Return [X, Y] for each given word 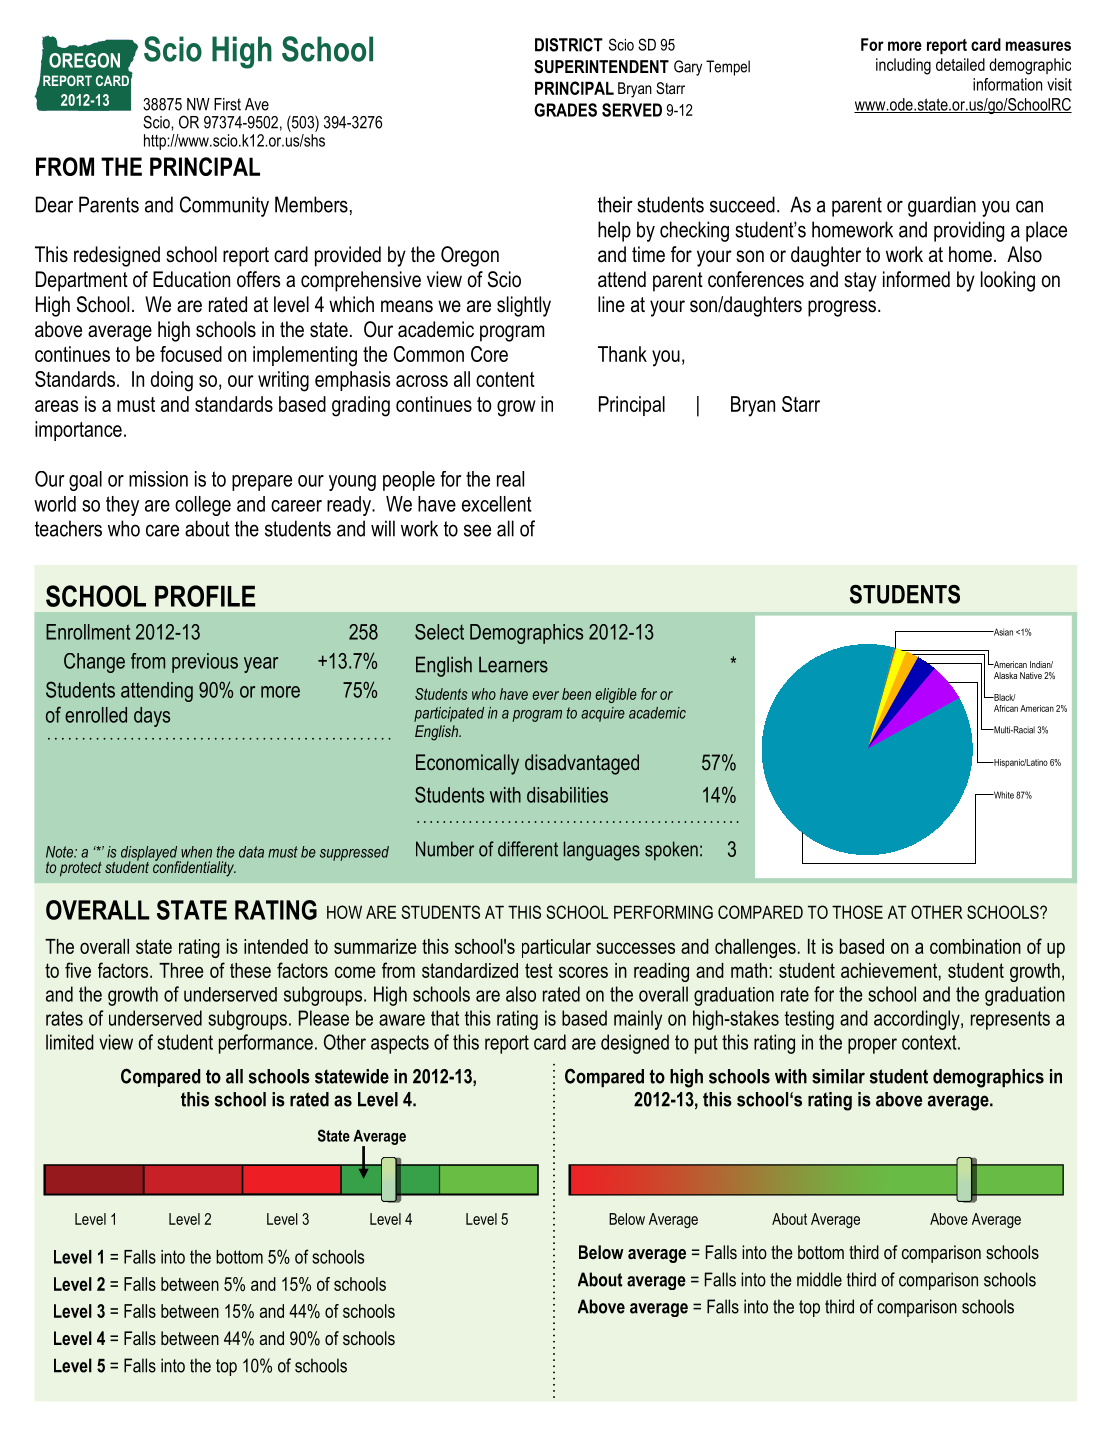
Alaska [1005, 675]
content [505, 379]
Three [181, 970]
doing [172, 381]
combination [975, 946]
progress [842, 308]
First [227, 104]
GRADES [565, 110]
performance [266, 1044]
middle [819, 1279]
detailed [960, 64]
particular [556, 948]
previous [205, 663]
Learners [513, 664]
